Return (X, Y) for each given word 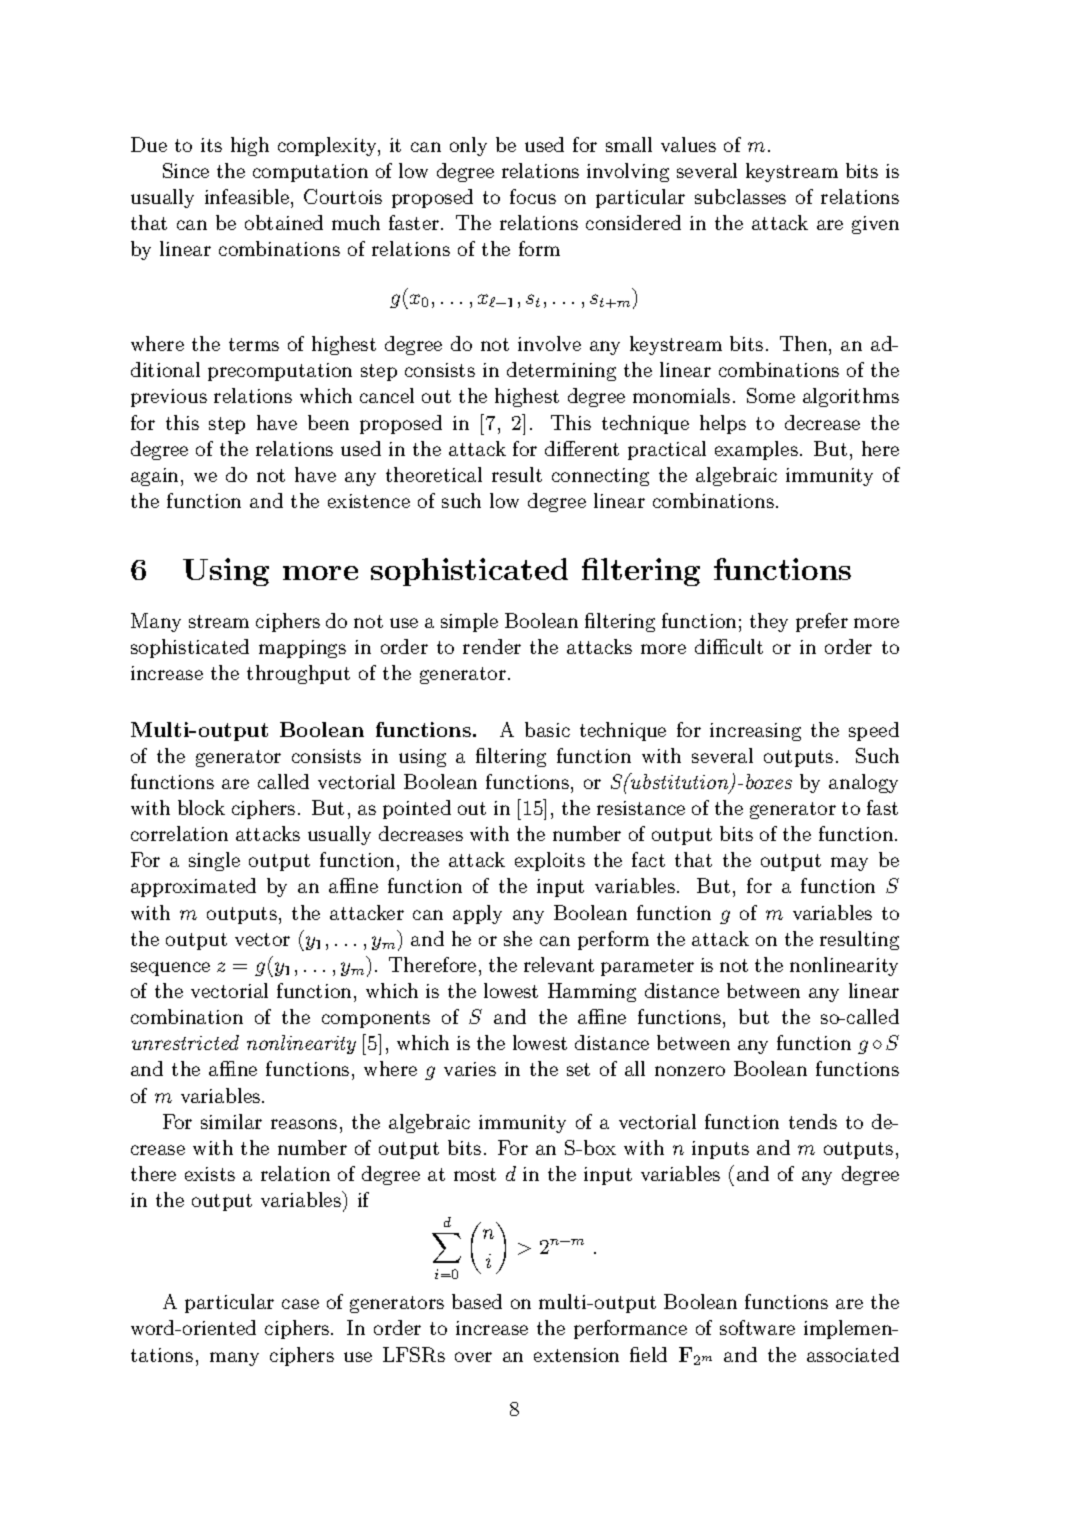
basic (547, 729)
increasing (755, 732)
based (477, 1301)
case (300, 1304)
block (201, 807)
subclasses (740, 196)
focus (533, 196)
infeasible (247, 196)
